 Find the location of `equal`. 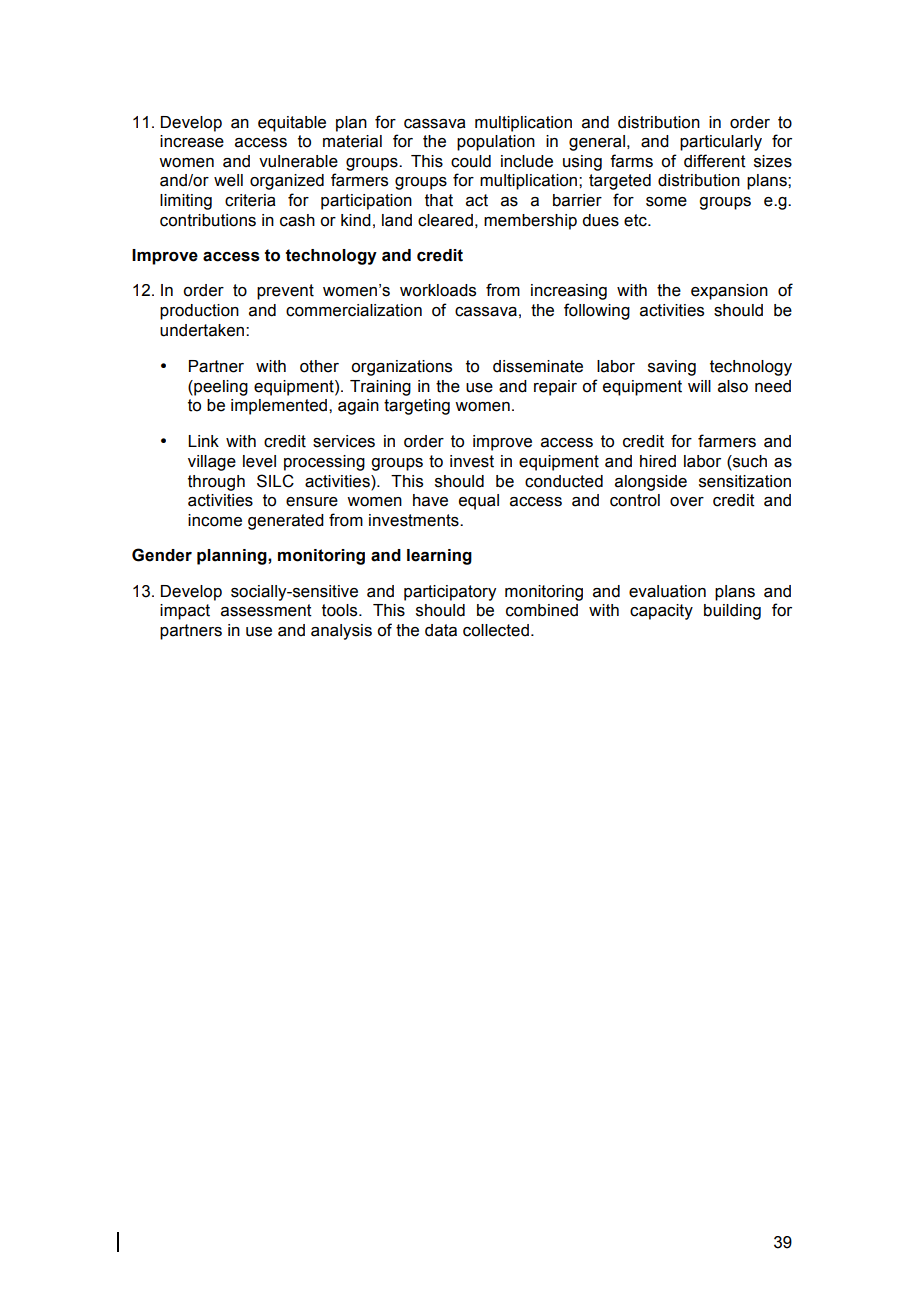

equal is located at coordinates (479, 502).
